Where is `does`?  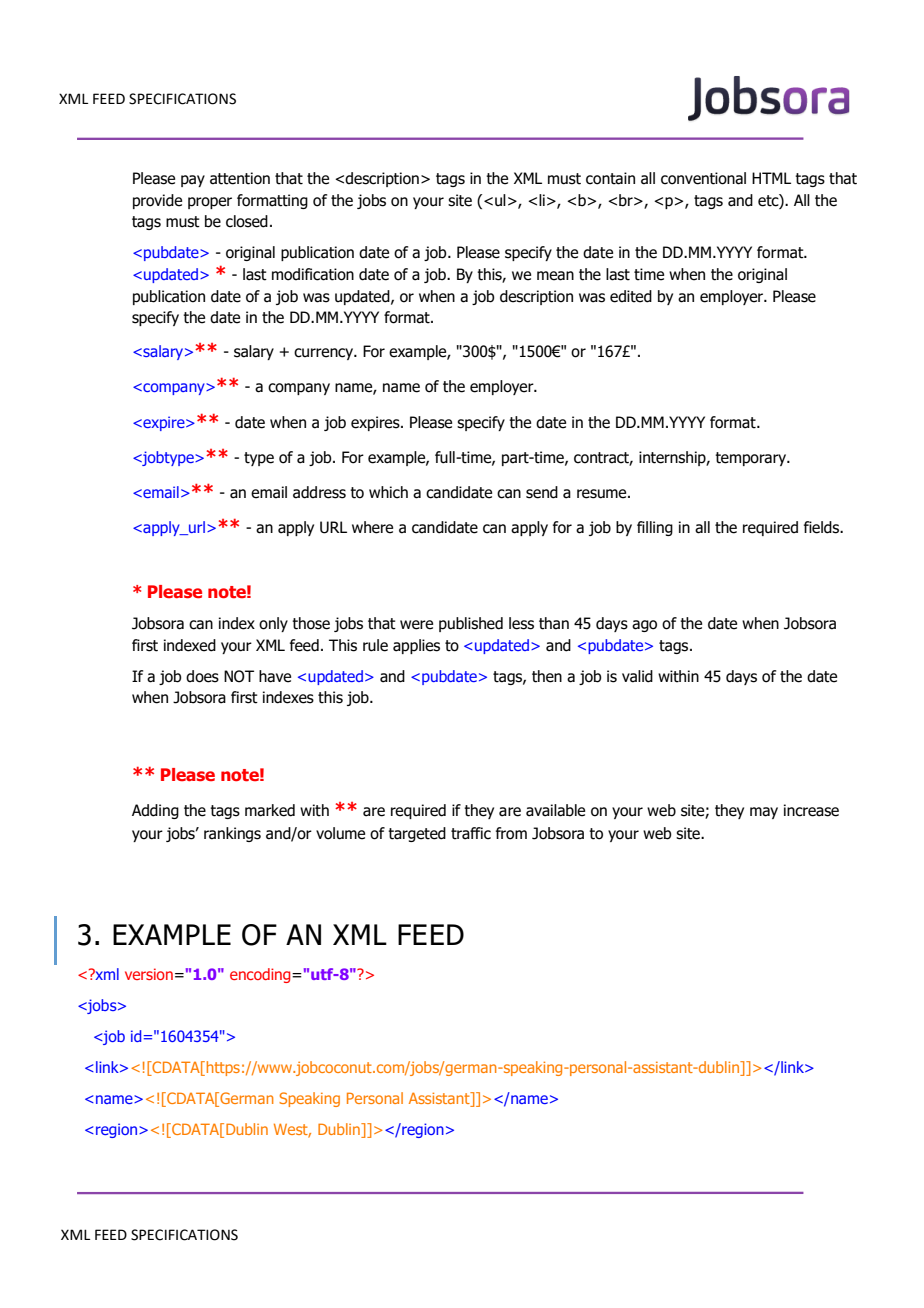
does is located at coordinates (202, 676).
